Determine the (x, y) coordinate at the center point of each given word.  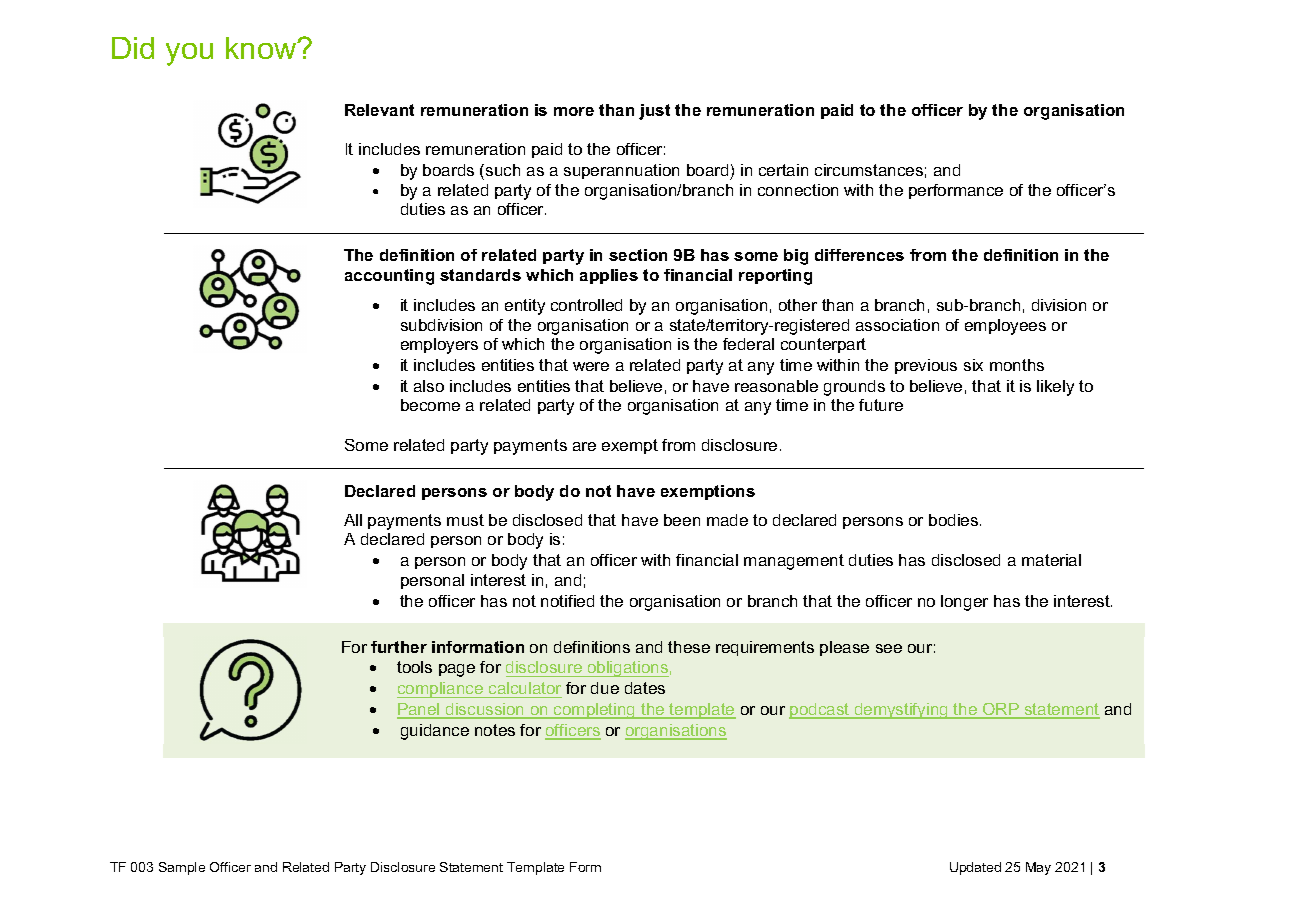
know (262, 48)
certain (783, 170)
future (881, 405)
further (399, 647)
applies (609, 276)
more (574, 111)
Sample (182, 868)
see (889, 648)
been (682, 520)
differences (859, 255)
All (353, 520)
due (605, 688)
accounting (389, 277)
